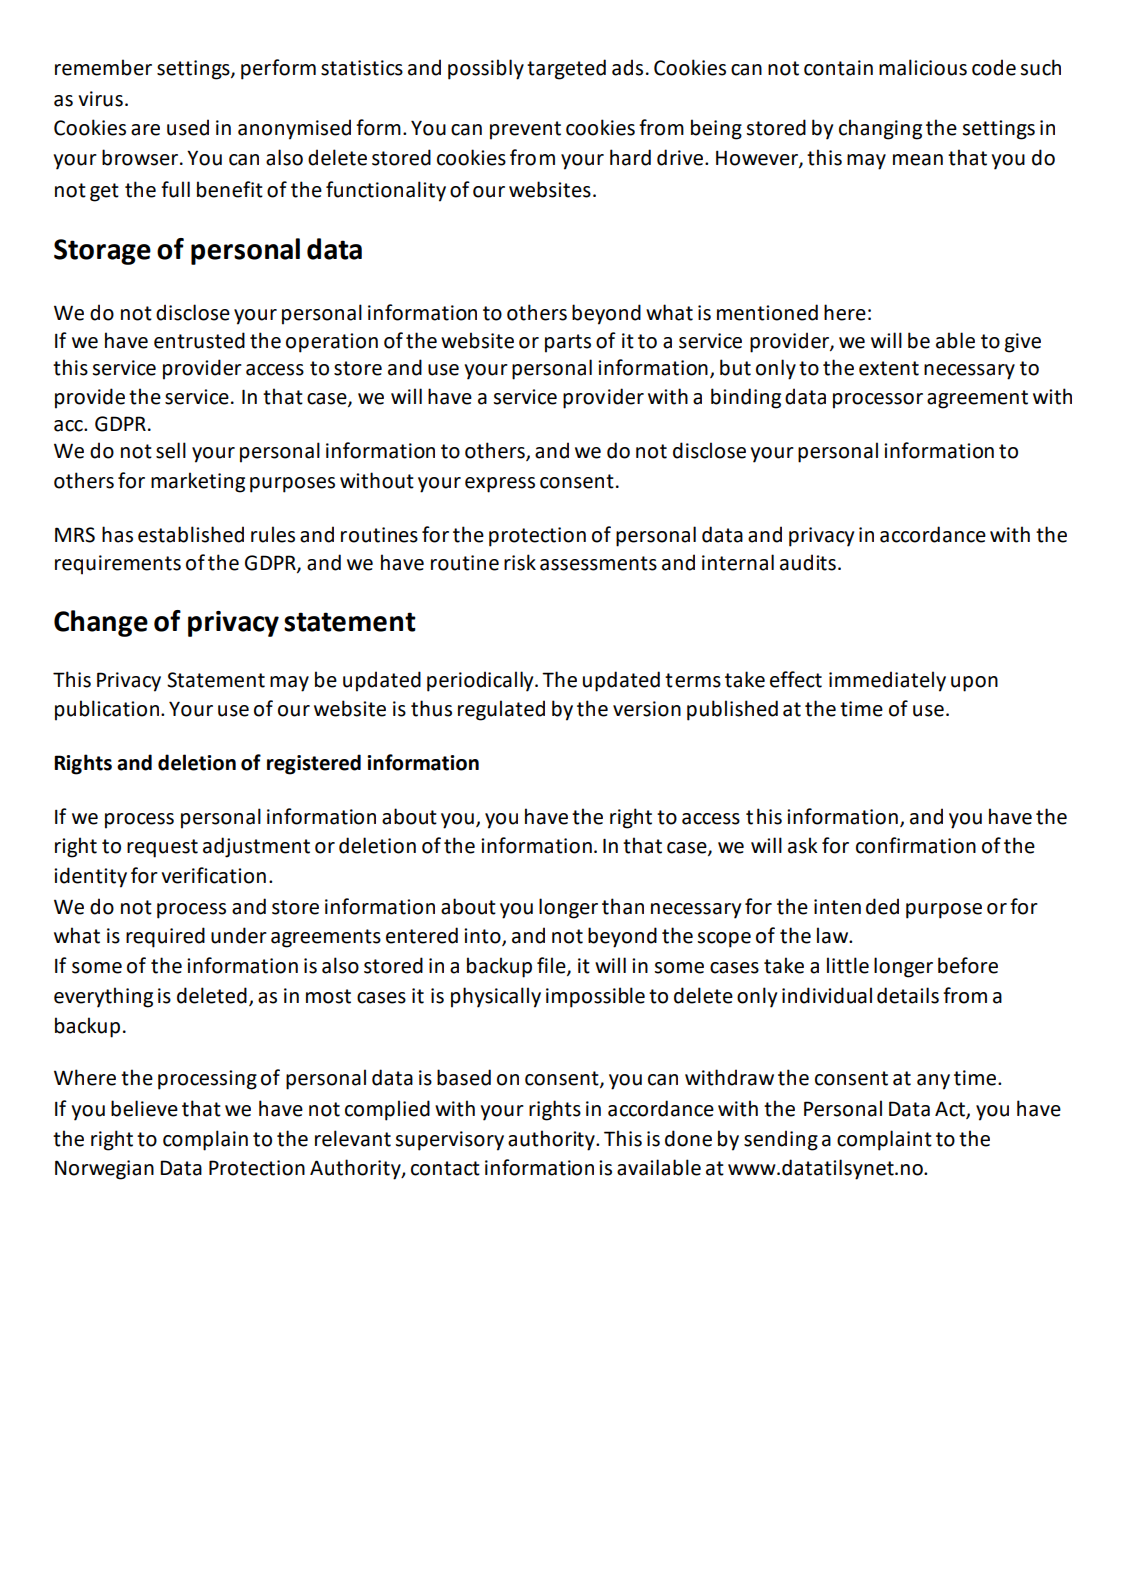 Image resolution: width=1128 pixels, height=1595 pixels. What do you see at coordinates (144, 1108) in the page?
I see `believe` at bounding box center [144, 1108].
